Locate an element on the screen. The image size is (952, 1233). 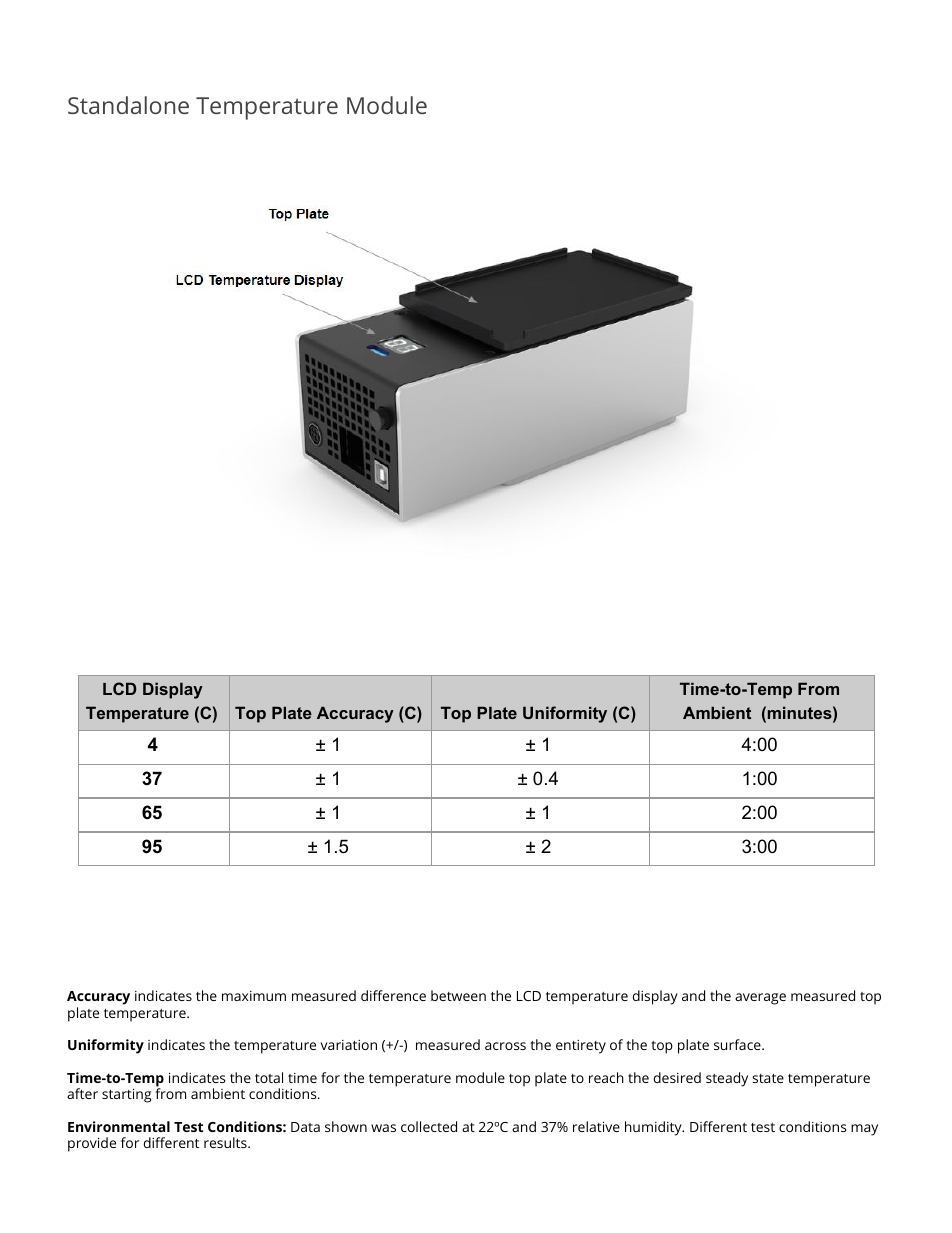
reach is located at coordinates (606, 1077).
